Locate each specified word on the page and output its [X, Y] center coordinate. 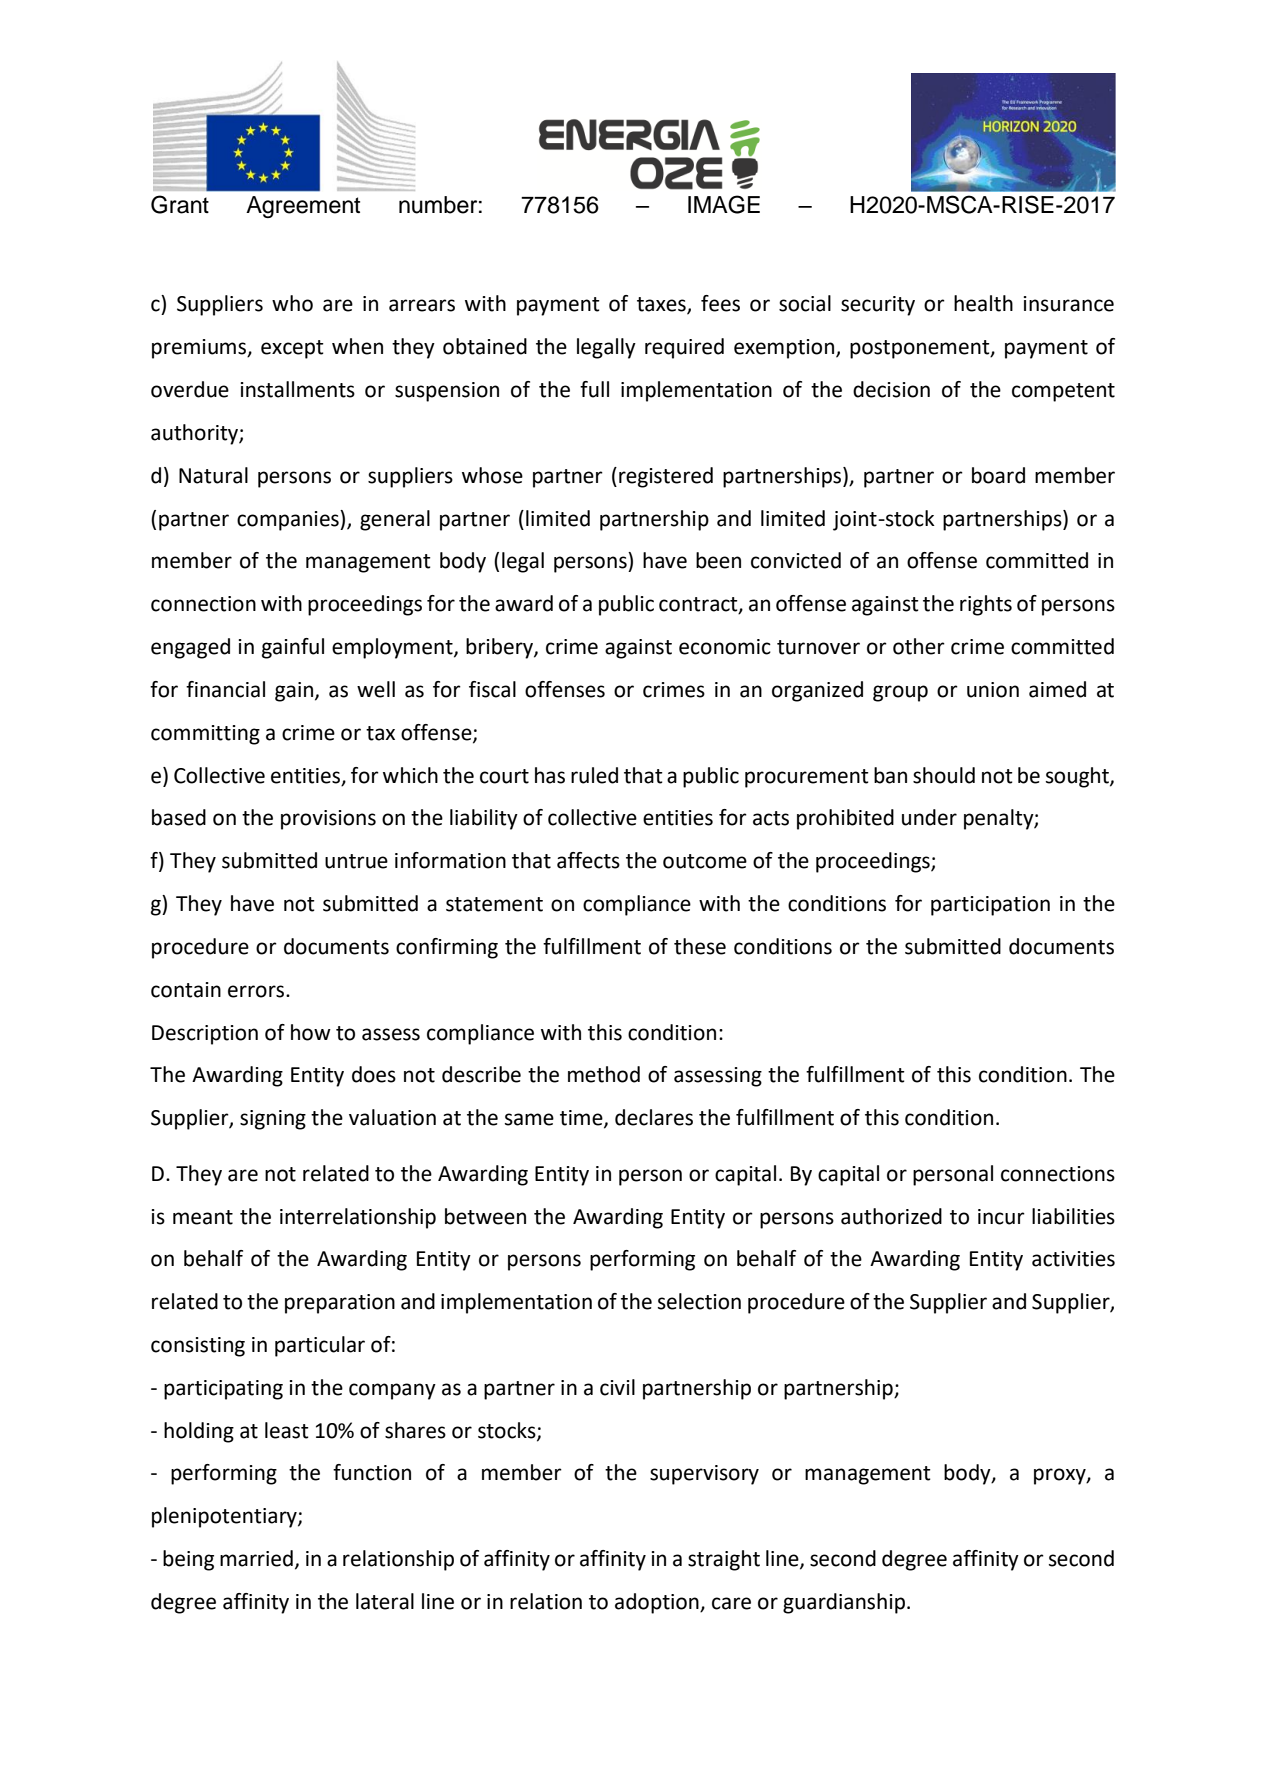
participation [990, 906]
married [256, 1558]
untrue [356, 861]
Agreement [303, 207]
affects [588, 860]
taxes [662, 305]
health [983, 303]
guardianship [844, 1603]
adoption [658, 1603]
